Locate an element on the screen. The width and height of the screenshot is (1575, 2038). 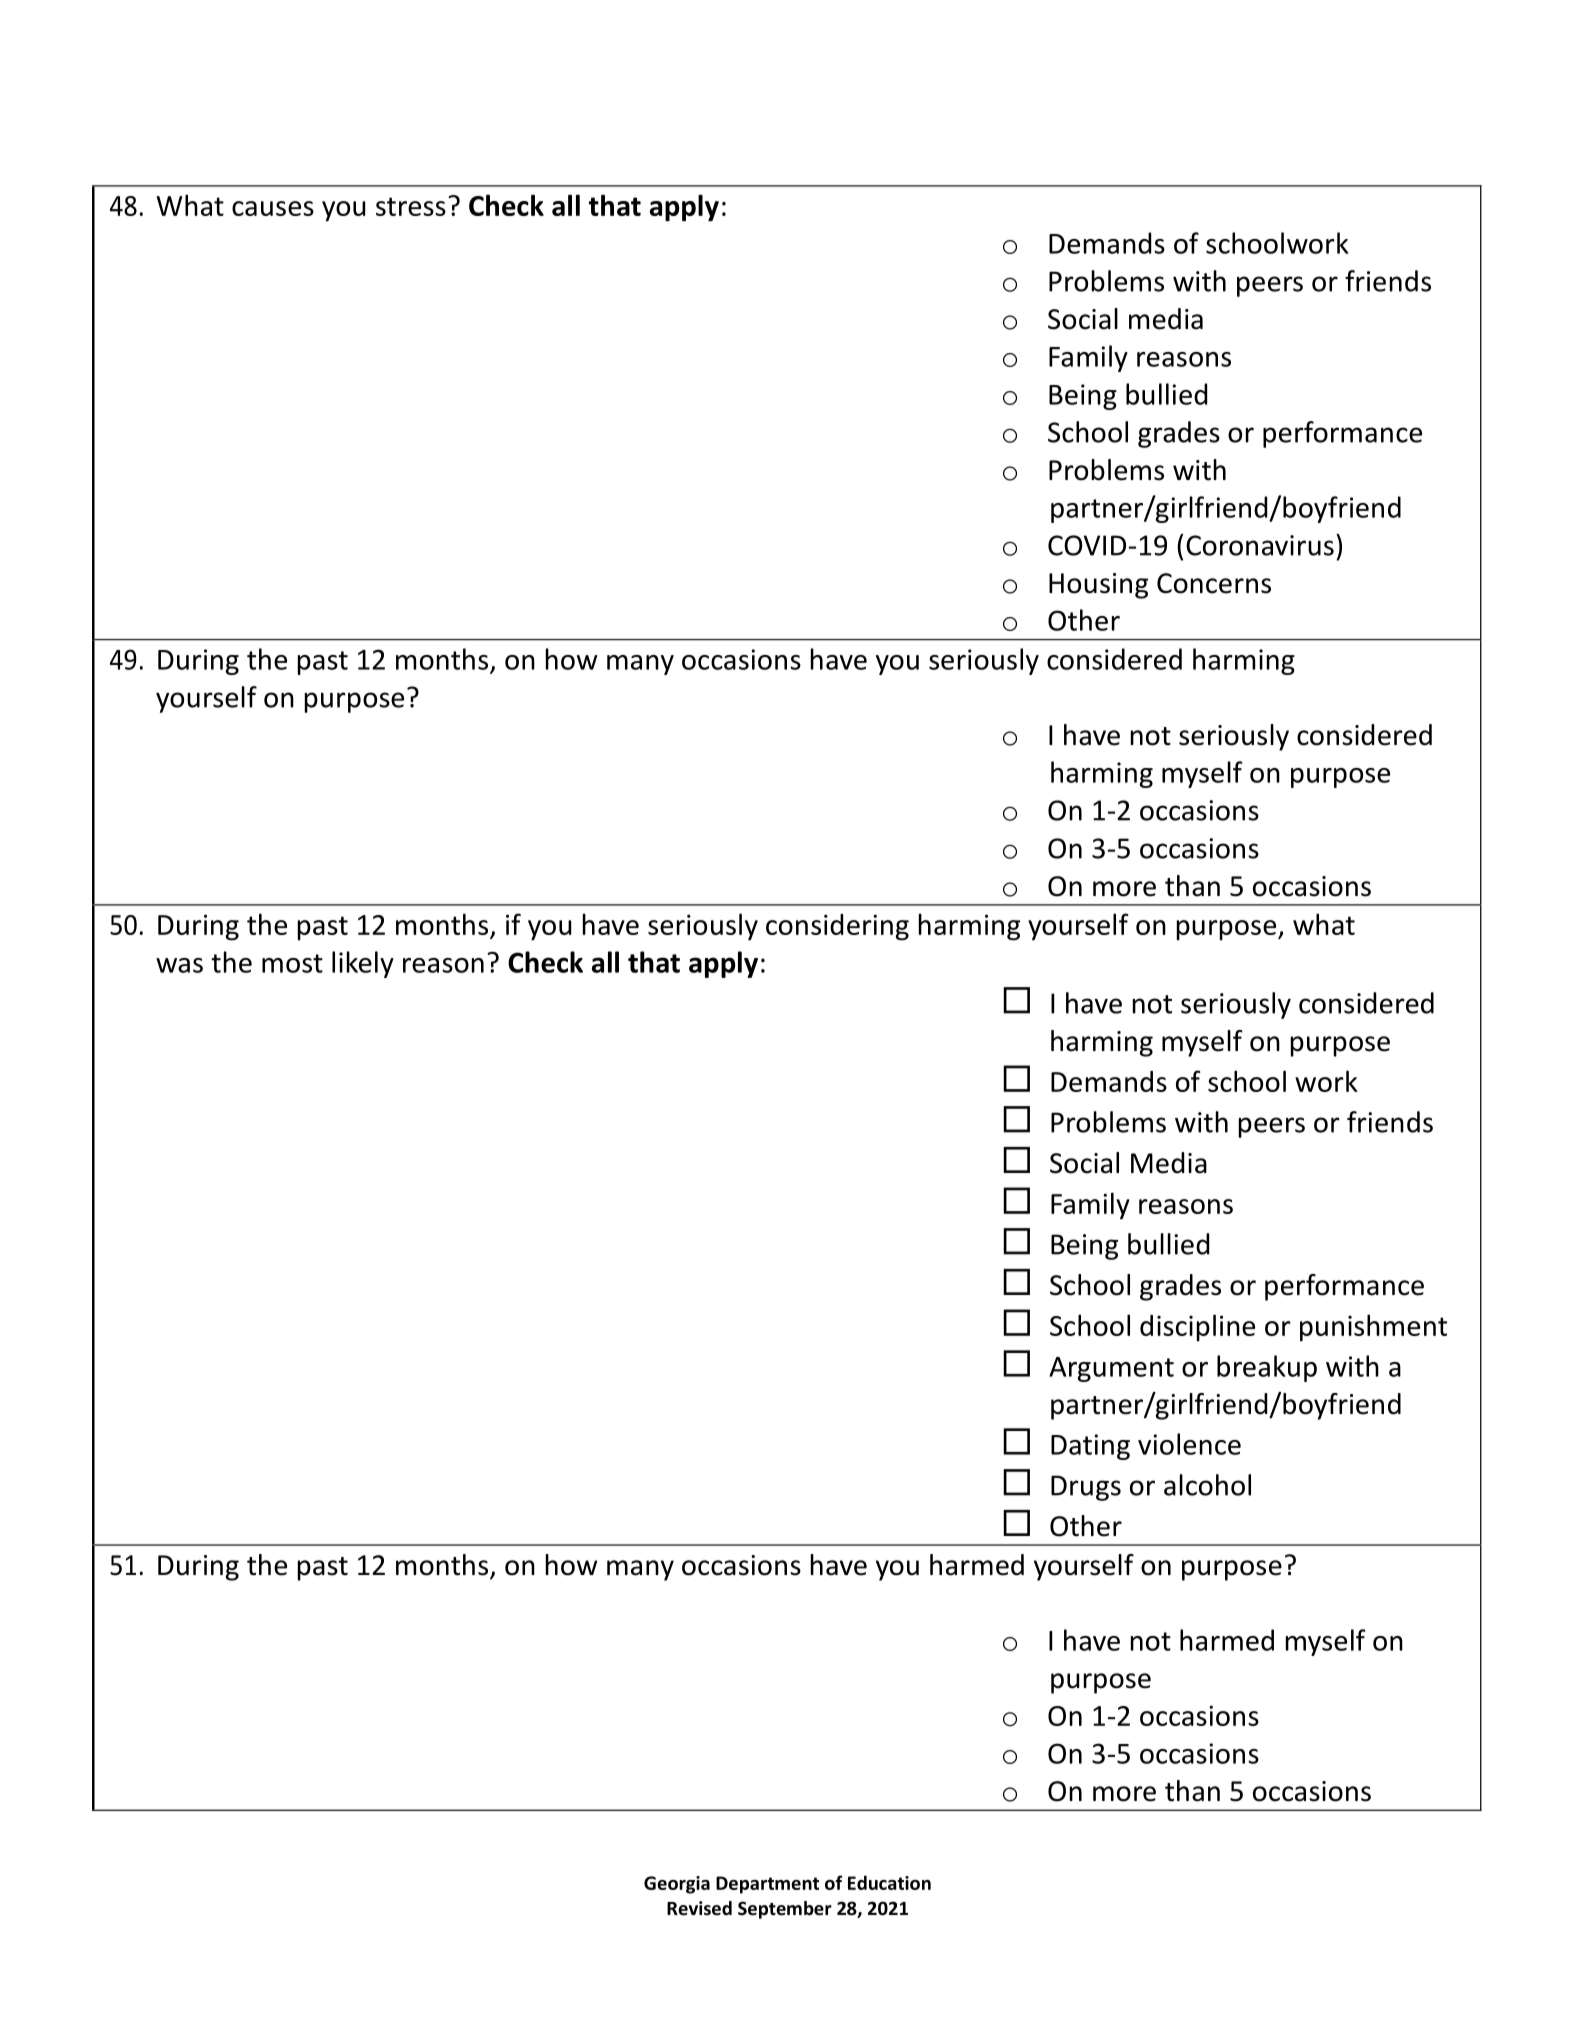
Coronavirus is located at coordinates (1260, 545).
